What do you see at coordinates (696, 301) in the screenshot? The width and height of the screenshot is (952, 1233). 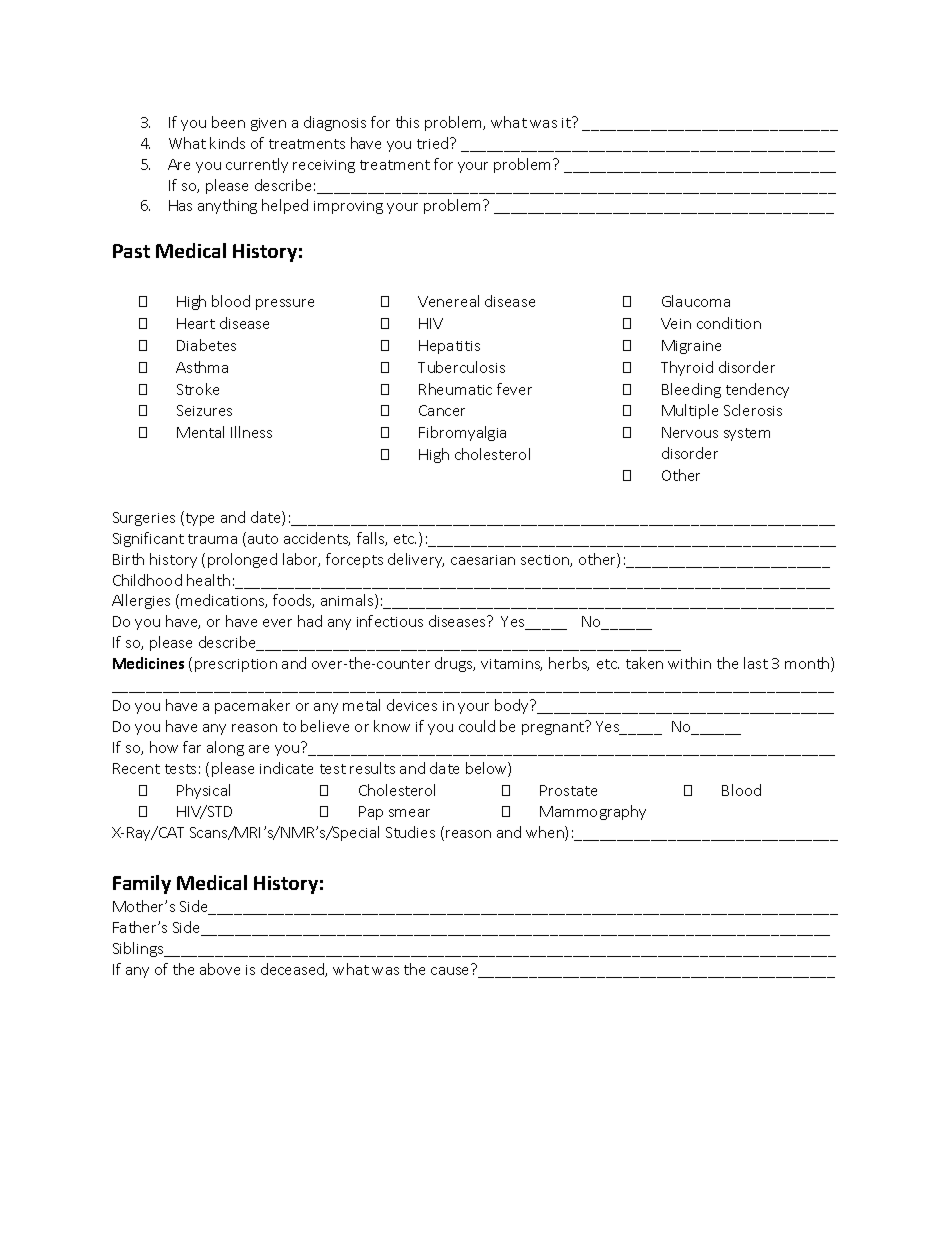 I see `Glaucoma` at bounding box center [696, 301].
